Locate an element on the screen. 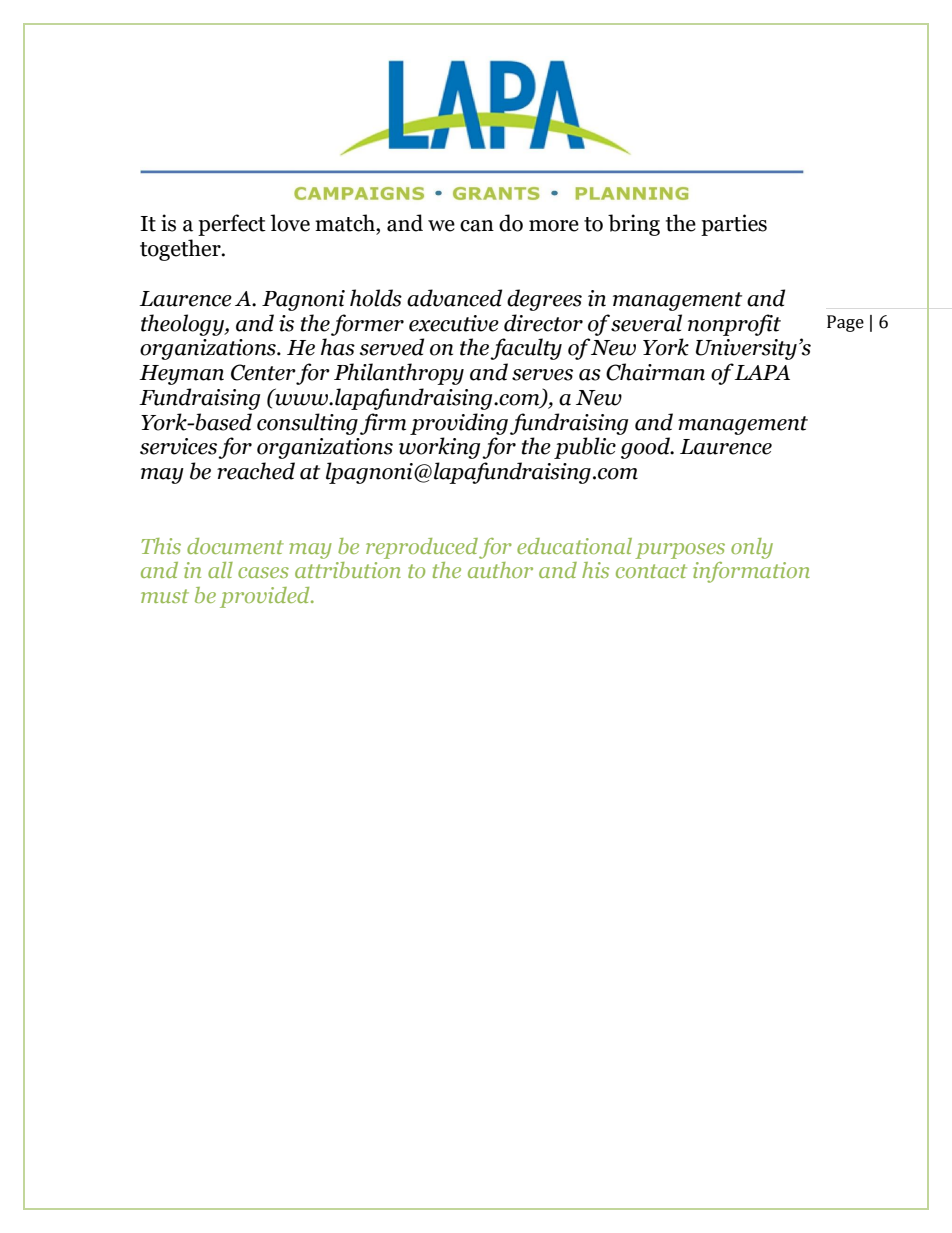 The image size is (952, 1233). parties is located at coordinates (734, 225).
